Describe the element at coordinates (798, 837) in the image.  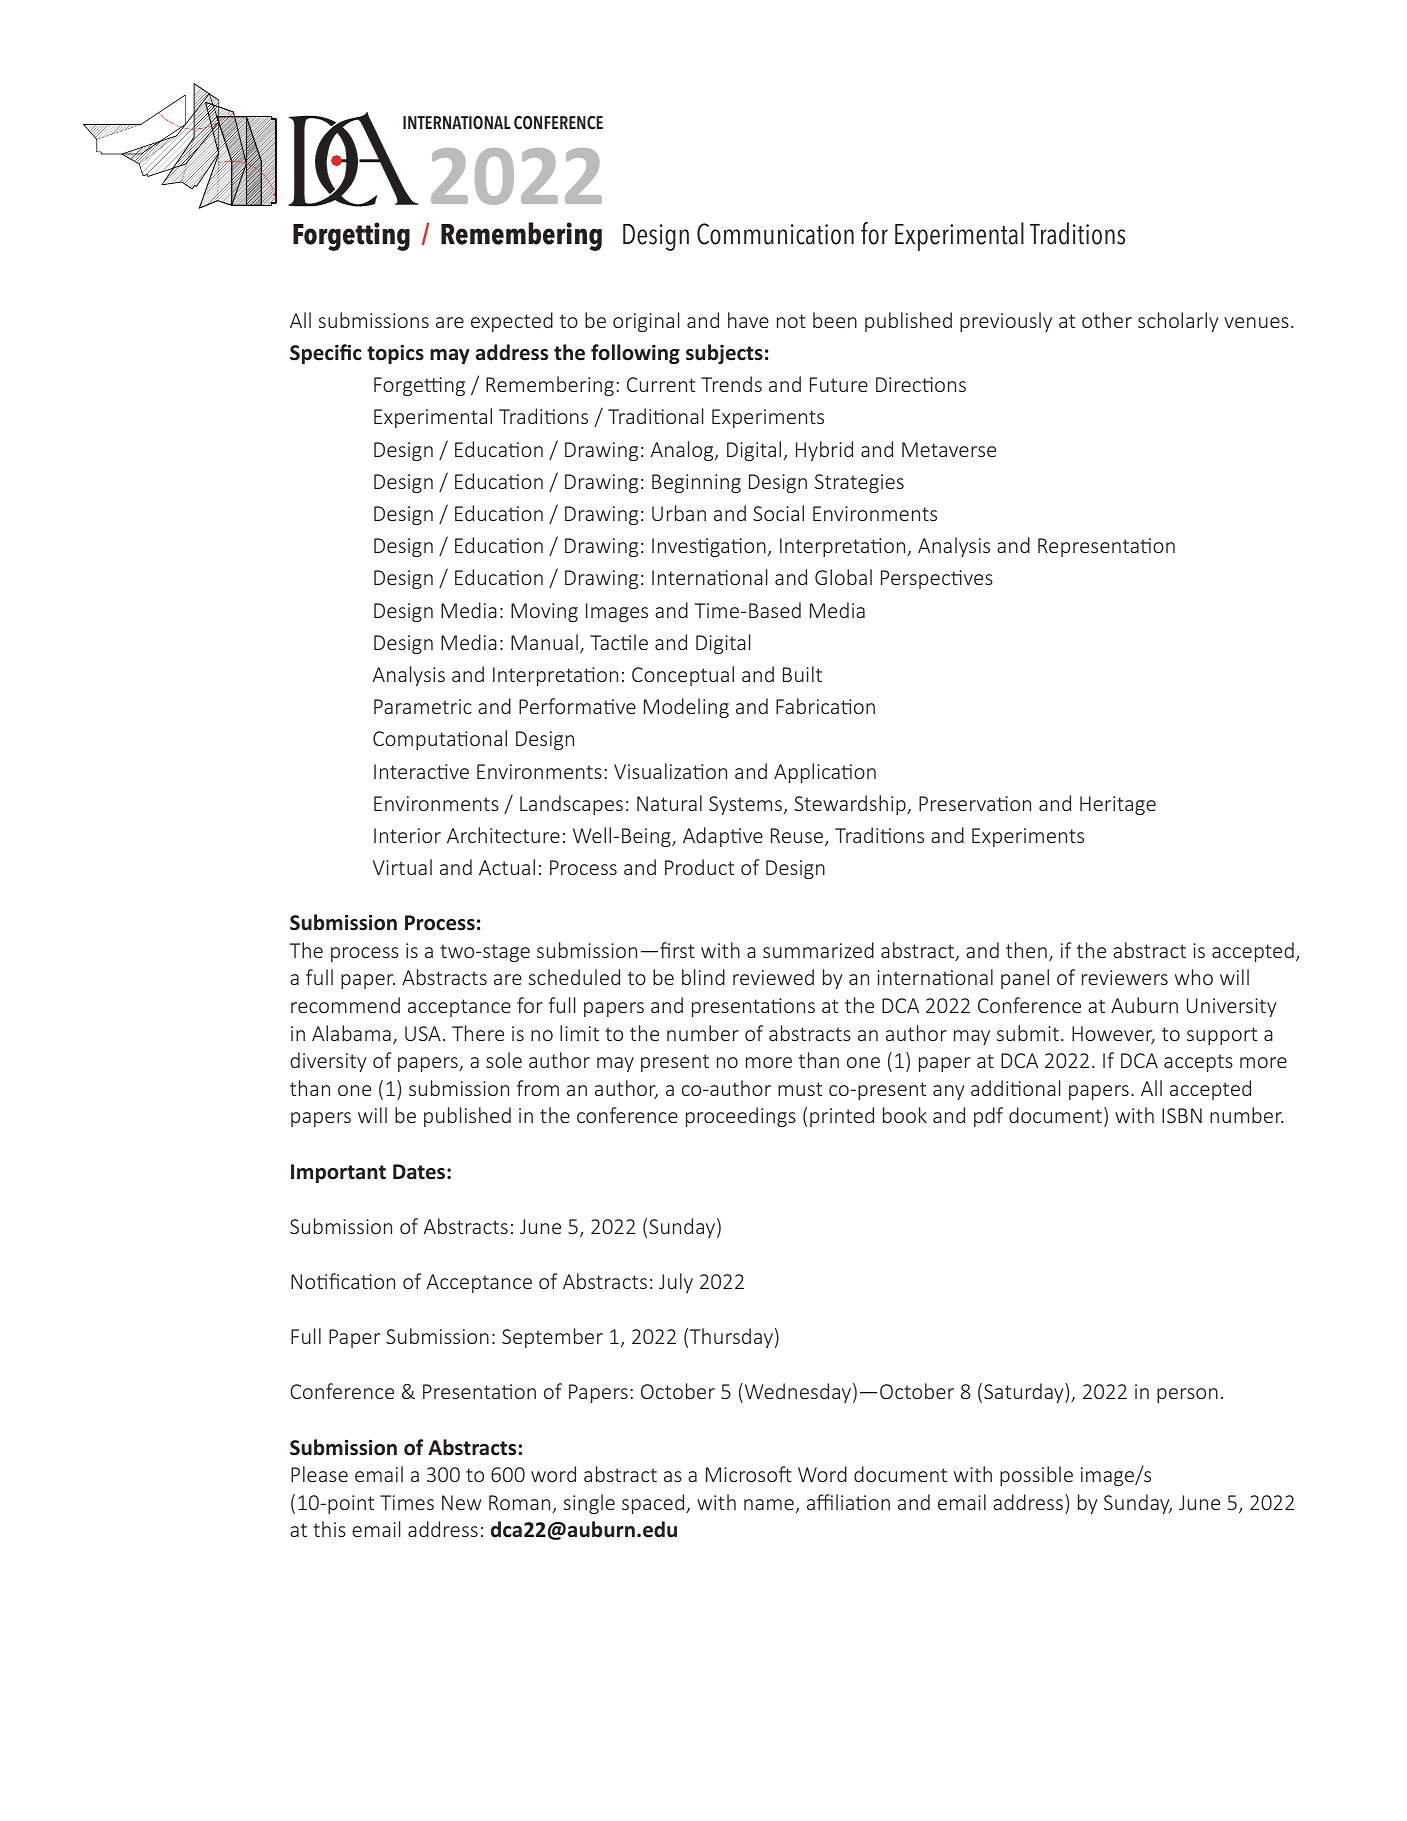
I see `Reuse` at that location.
